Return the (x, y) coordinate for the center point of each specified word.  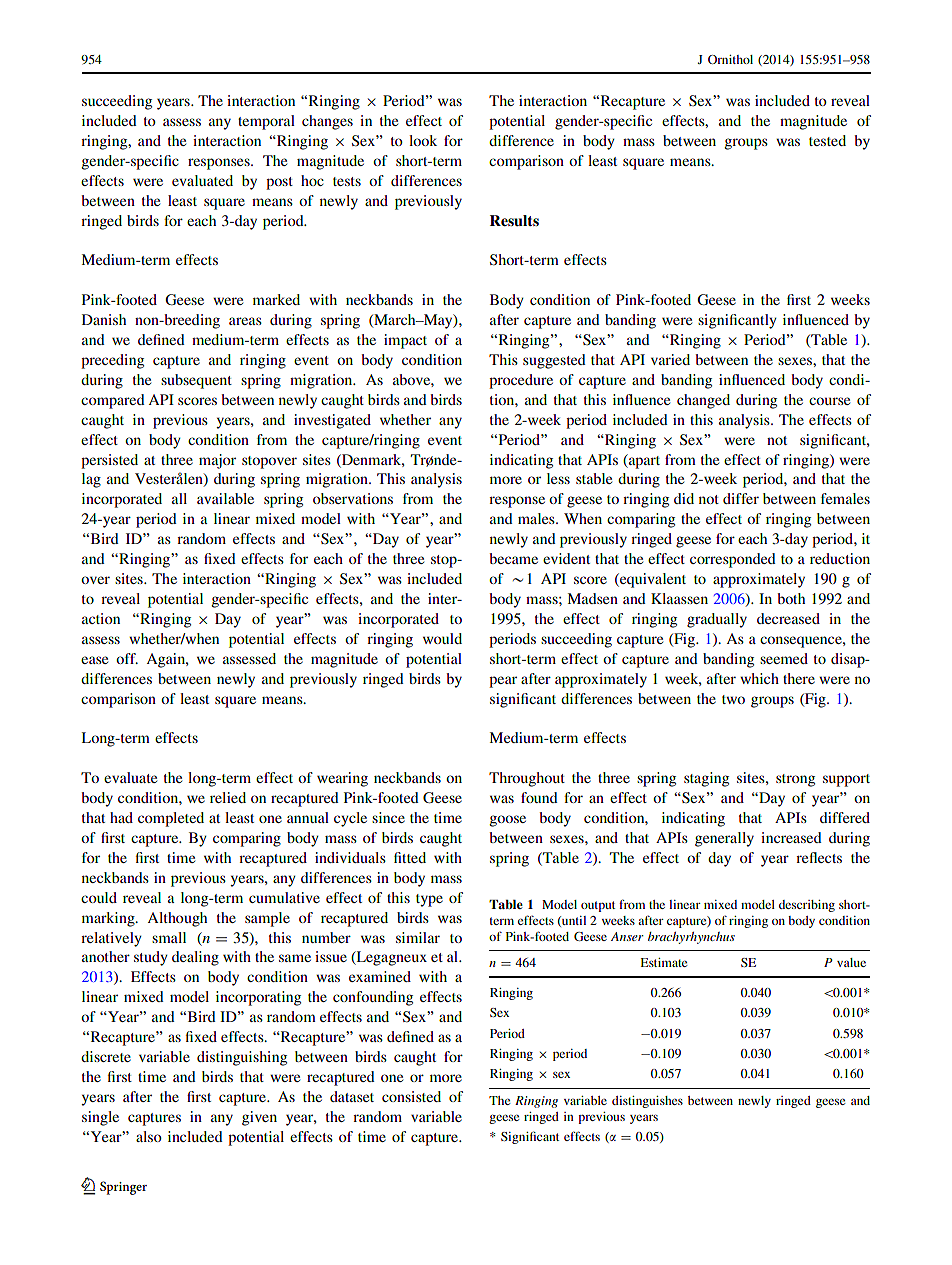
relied (228, 797)
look (423, 140)
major (217, 461)
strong (795, 780)
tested (827, 140)
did (684, 498)
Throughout (527, 779)
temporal (266, 122)
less (558, 478)
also (149, 1136)
